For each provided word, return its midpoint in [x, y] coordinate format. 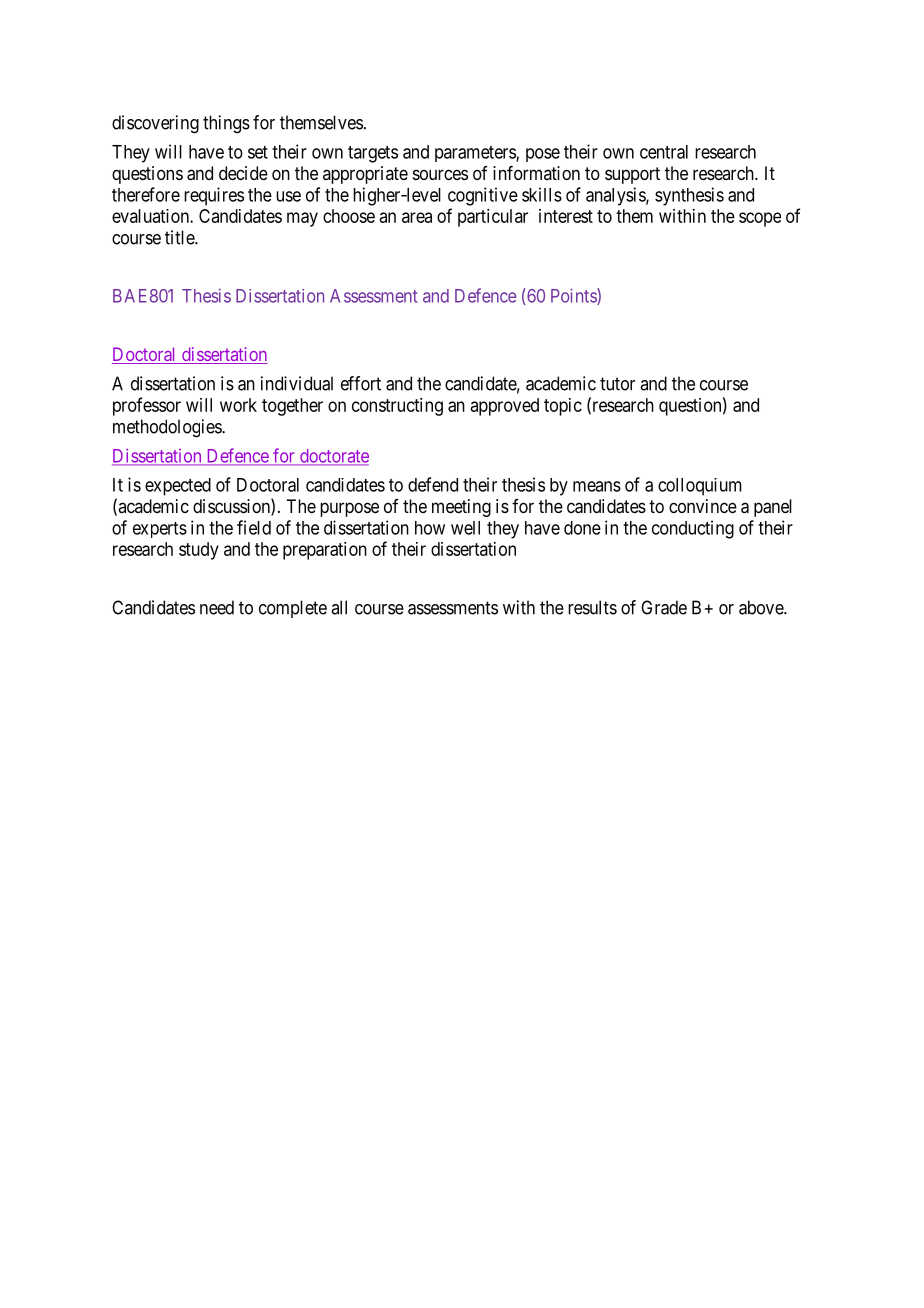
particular [493, 218]
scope [760, 219]
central [664, 152]
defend [433, 484]
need [217, 607]
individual [297, 383]
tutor [617, 384]
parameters [476, 154]
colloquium [700, 487]
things [226, 124]
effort [361, 383]
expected [178, 487]
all [339, 607]
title [180, 237]
